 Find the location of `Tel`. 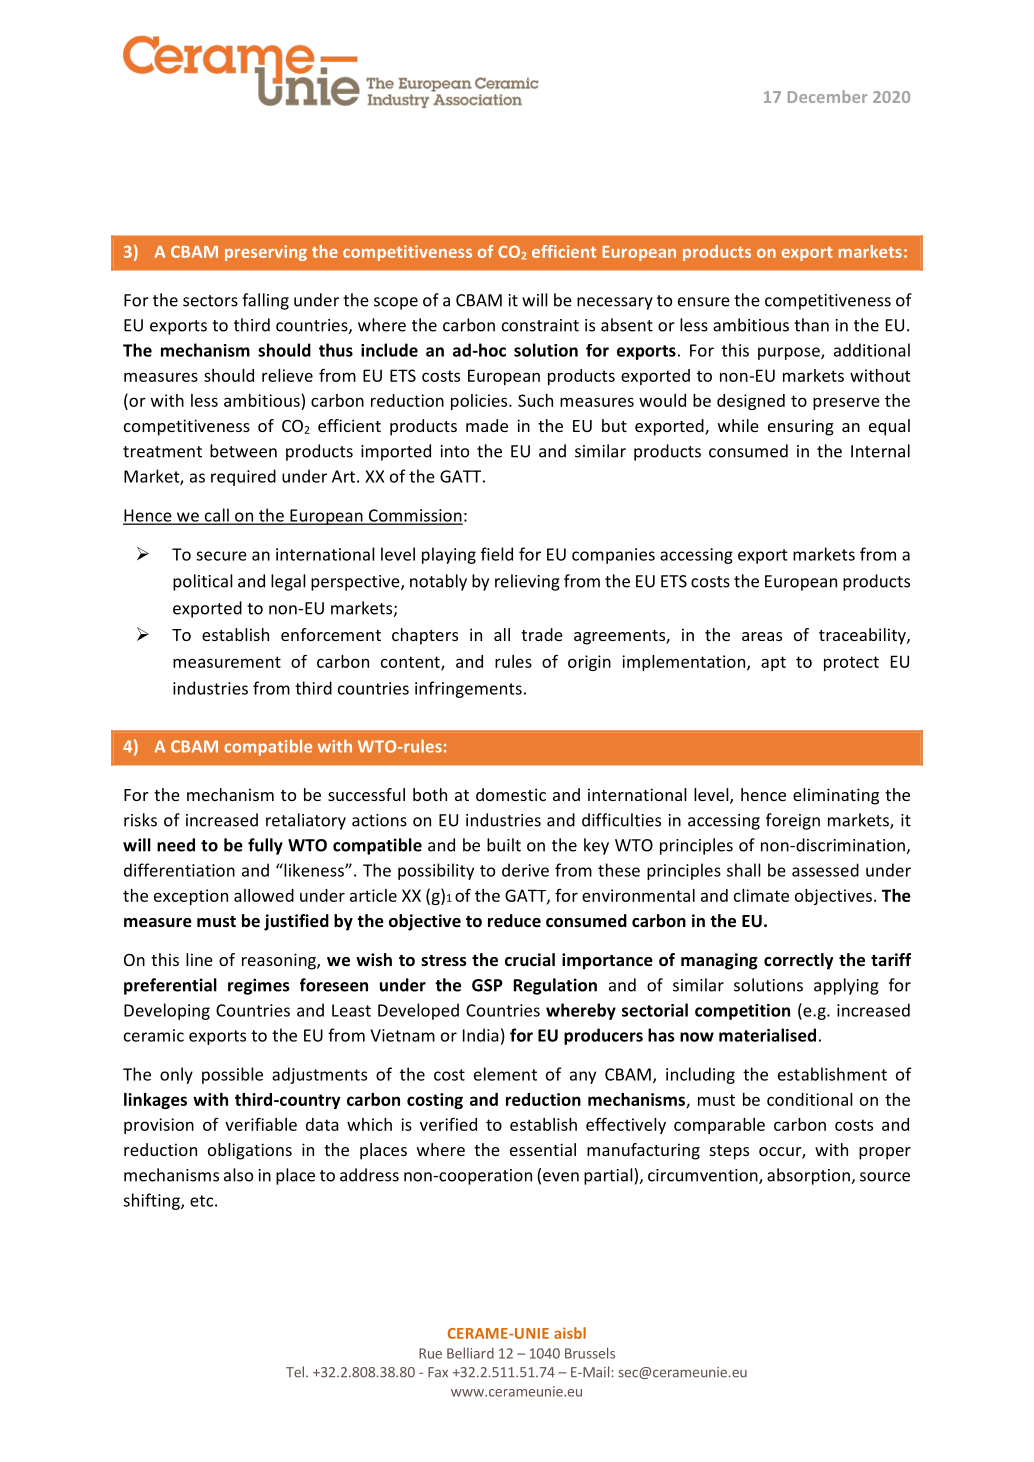

Tel is located at coordinates (295, 1372).
